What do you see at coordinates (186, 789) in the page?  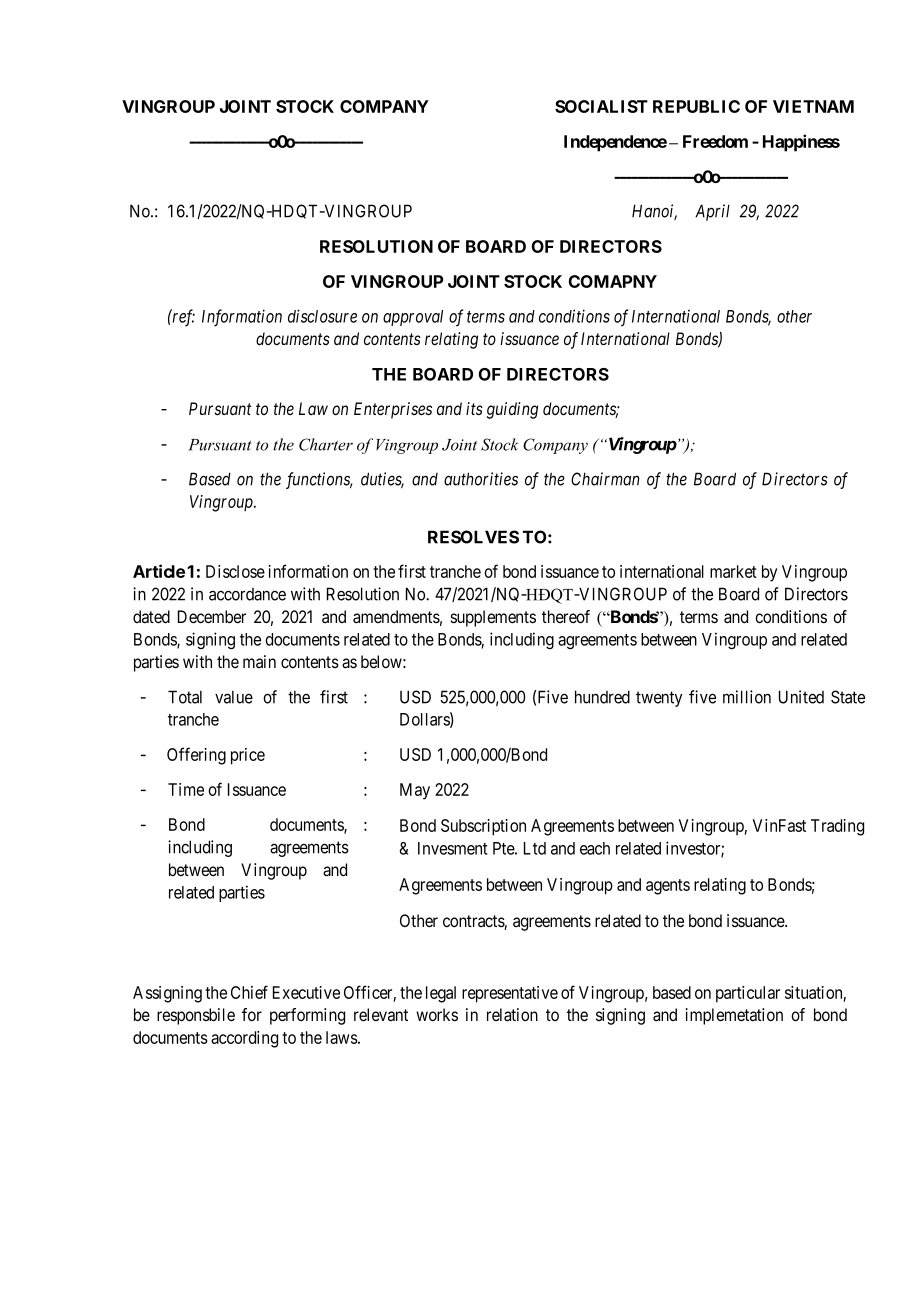 I see `Time` at bounding box center [186, 789].
